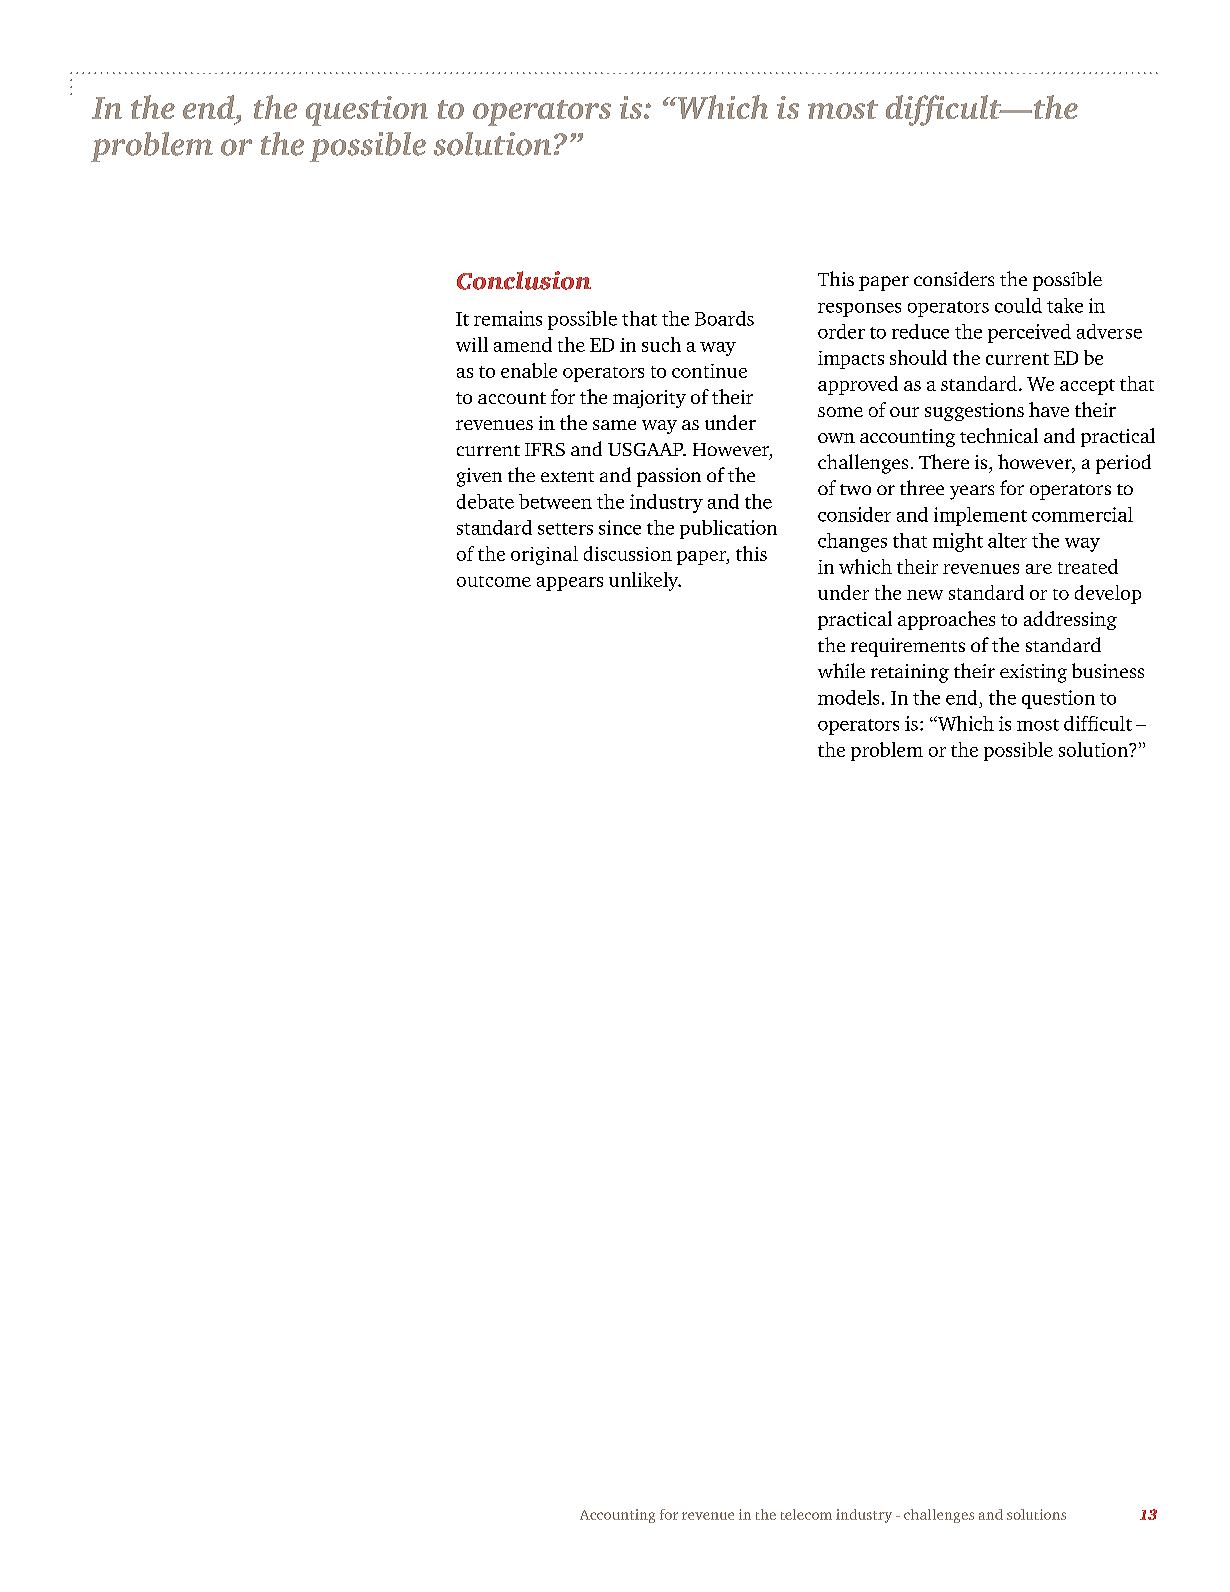  I want to click on while, so click(841, 670).
